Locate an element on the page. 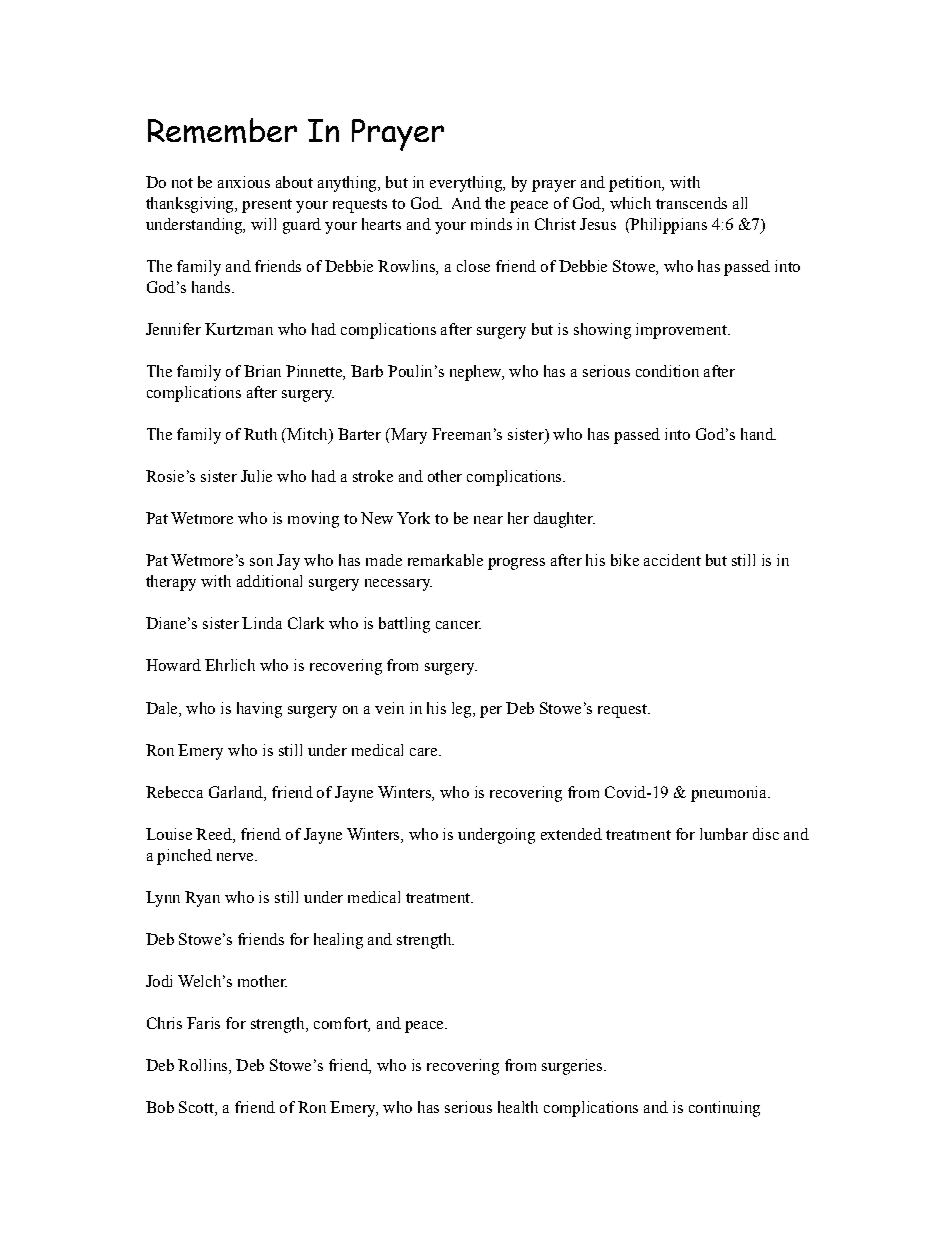  continuing is located at coordinates (724, 1109).
